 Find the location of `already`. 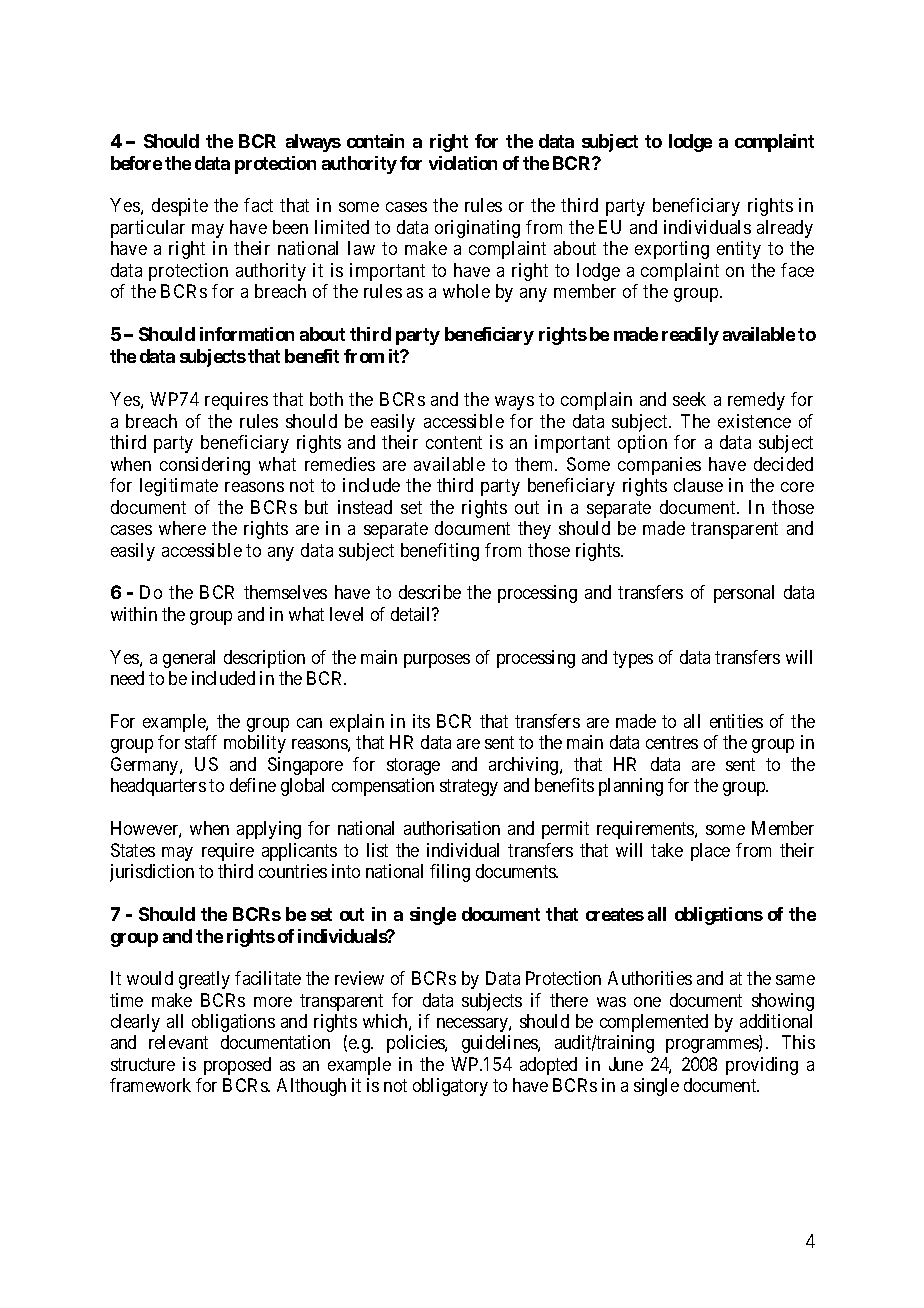

already is located at coordinates (785, 229).
